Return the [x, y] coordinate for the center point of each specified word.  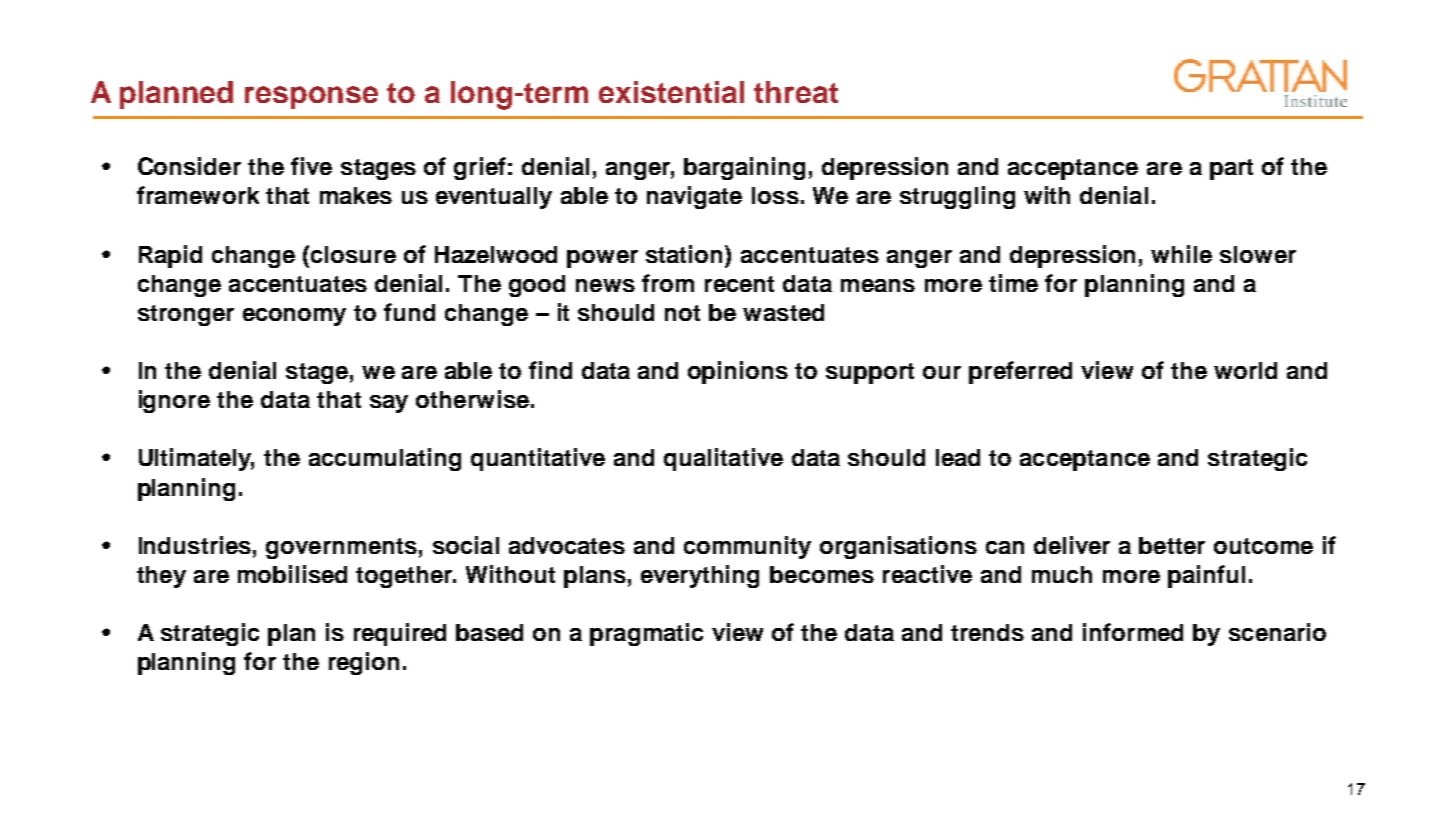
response [311, 97]
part [1231, 169]
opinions [738, 372]
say [389, 404]
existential [671, 92]
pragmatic [646, 634]
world [1245, 370]
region [364, 663]
